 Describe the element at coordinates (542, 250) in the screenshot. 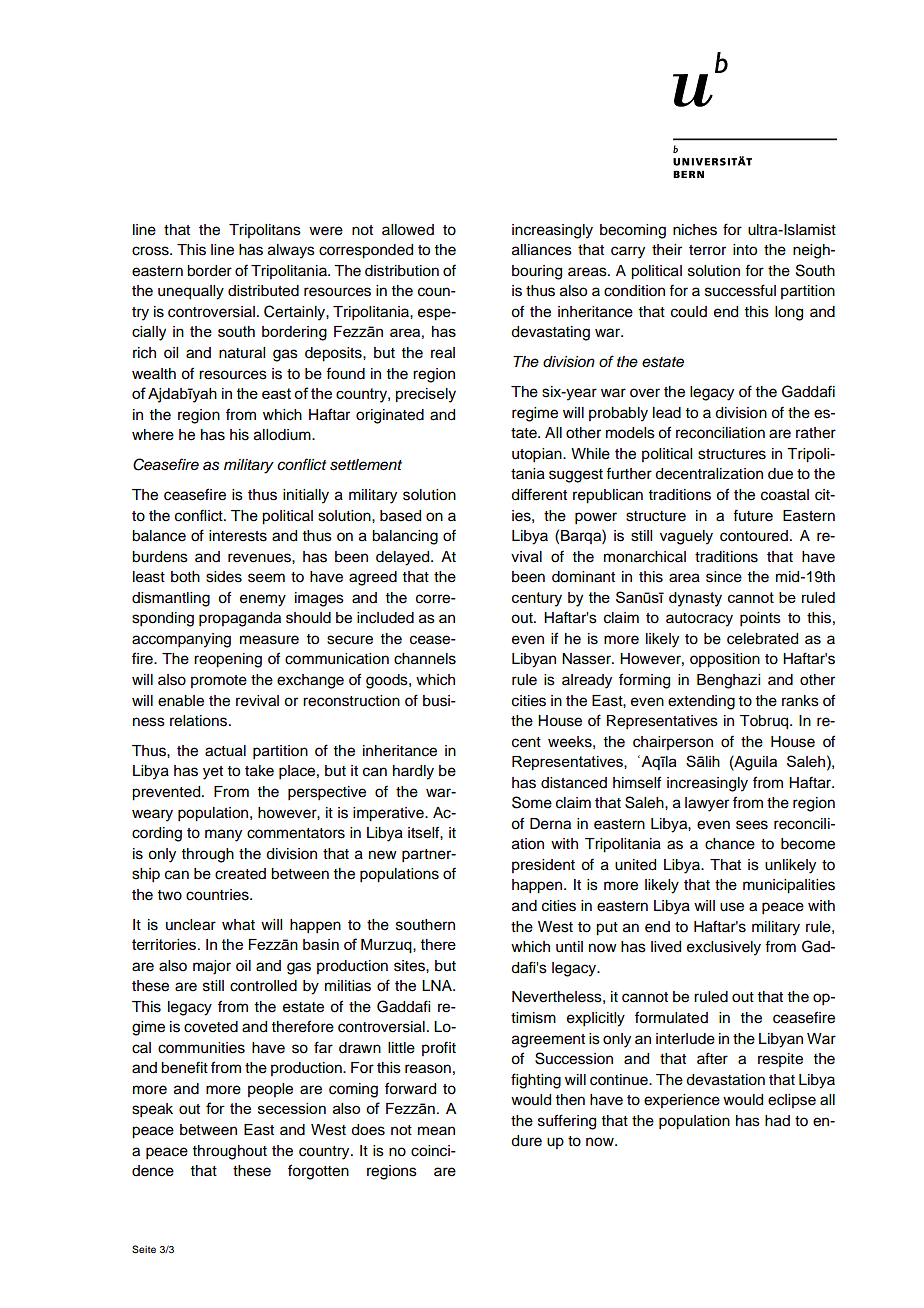

I see `alliances` at that location.
